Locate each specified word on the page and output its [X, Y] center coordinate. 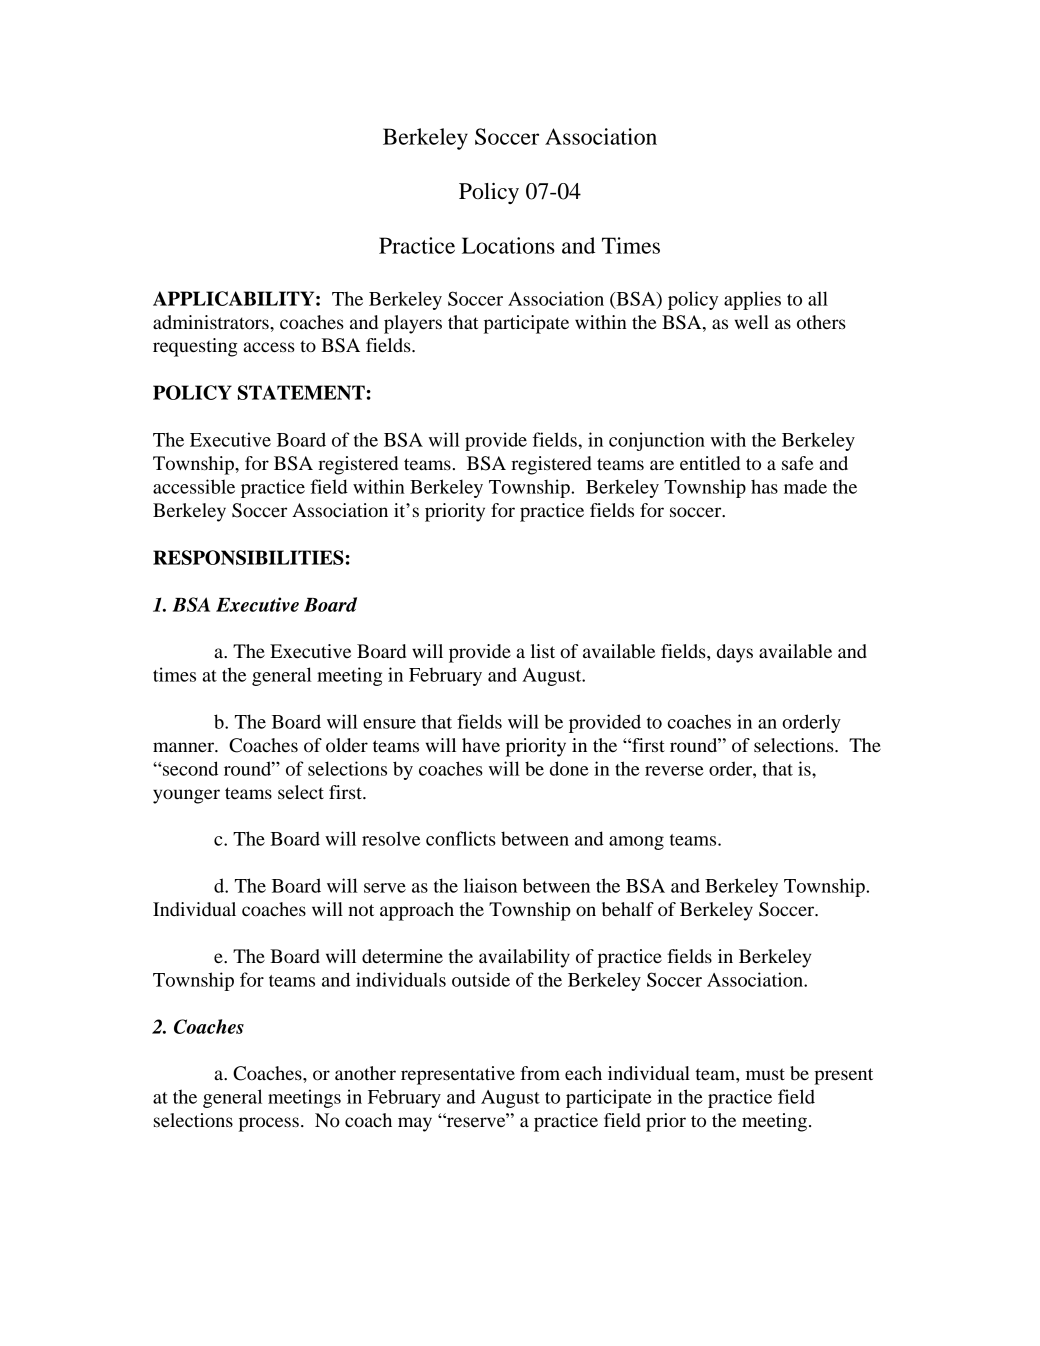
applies [752, 300]
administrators [212, 322]
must [765, 1074]
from [540, 1073]
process [269, 1124]
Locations [508, 245]
